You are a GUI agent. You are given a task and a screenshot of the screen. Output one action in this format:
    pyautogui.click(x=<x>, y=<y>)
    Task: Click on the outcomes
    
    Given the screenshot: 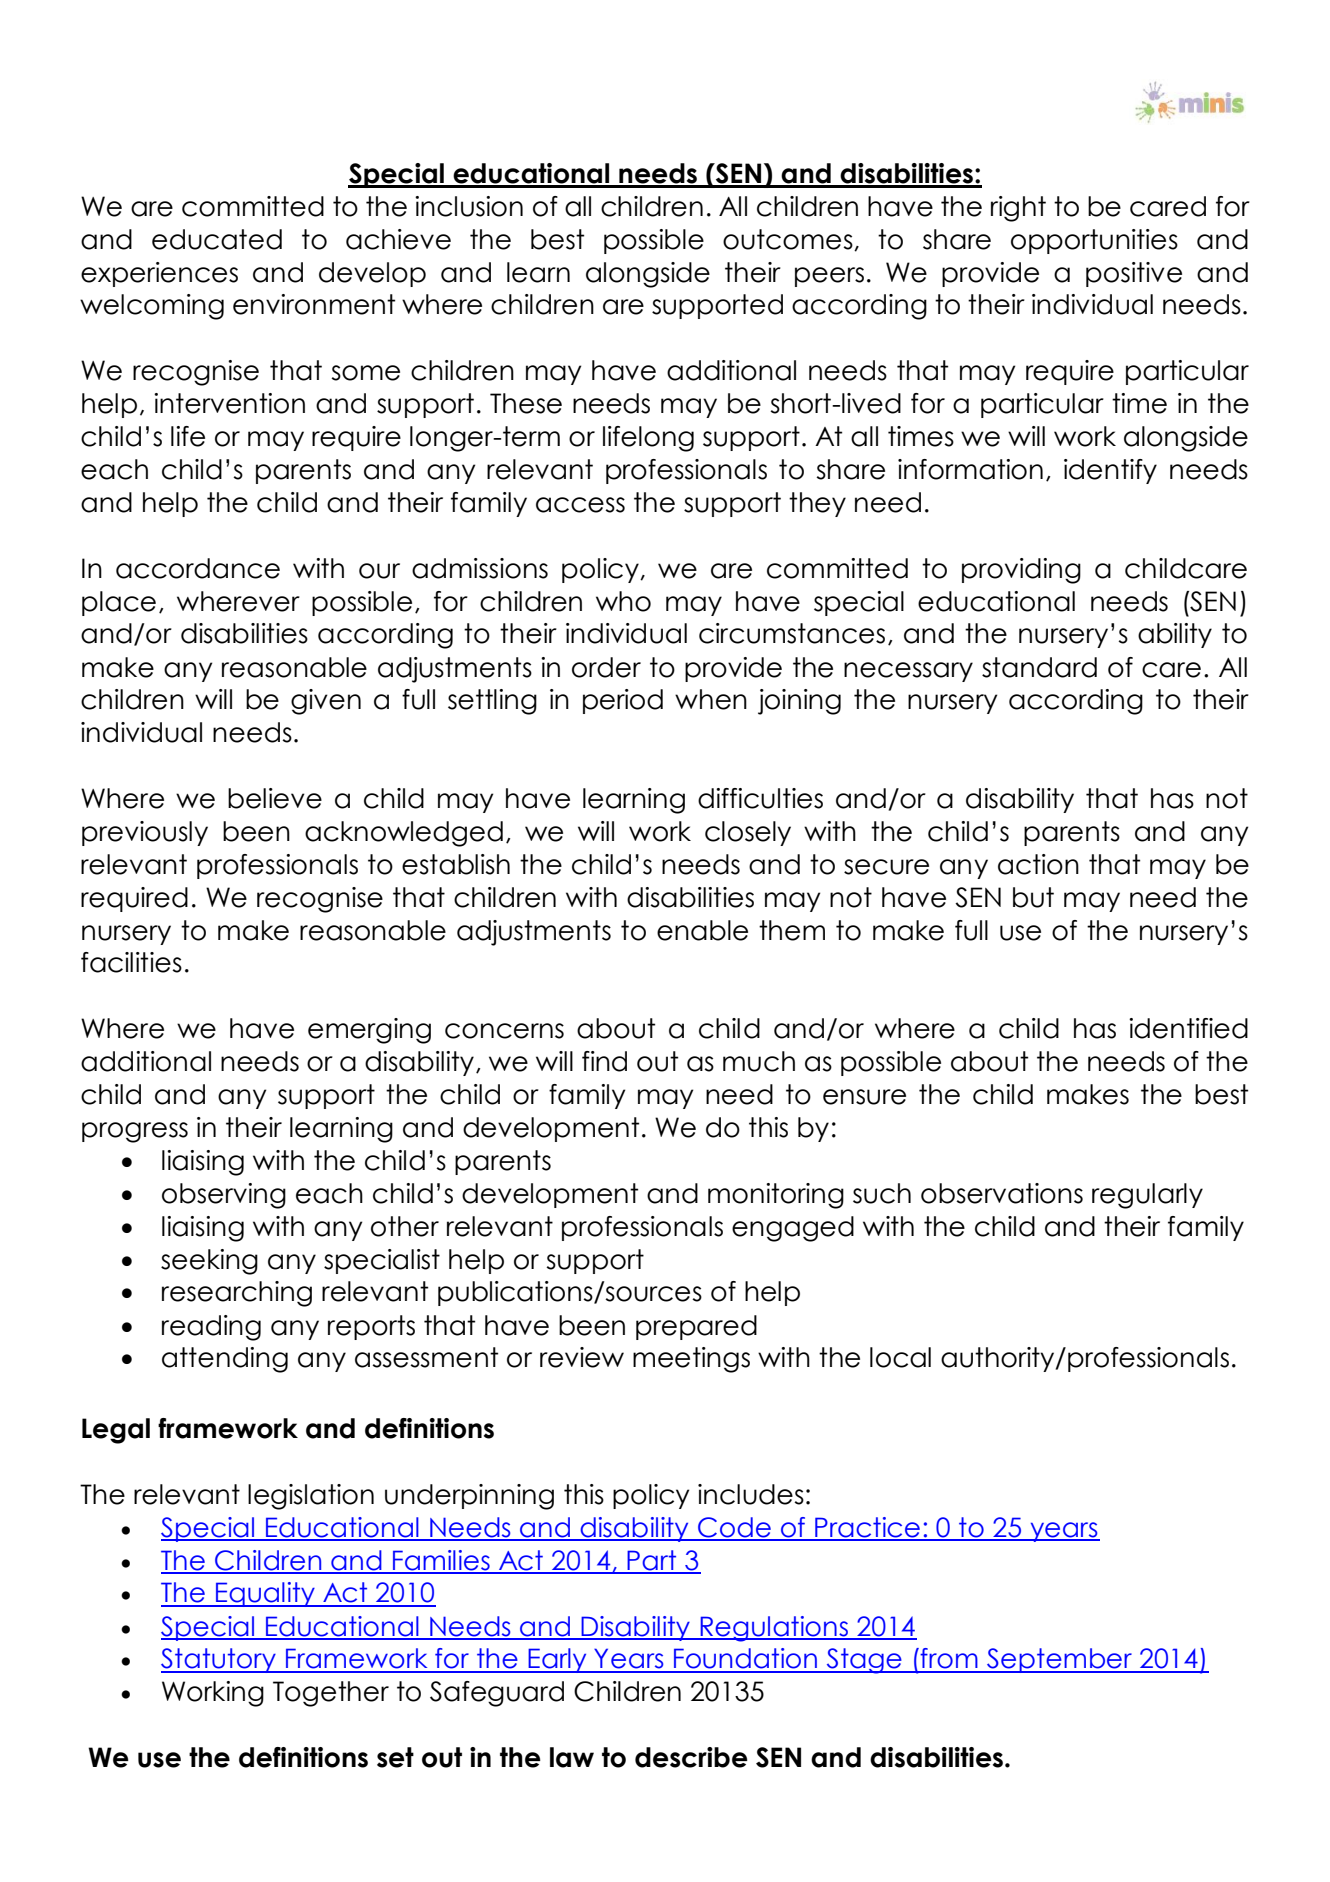 What is the action you would take?
    pyautogui.click(x=789, y=240)
